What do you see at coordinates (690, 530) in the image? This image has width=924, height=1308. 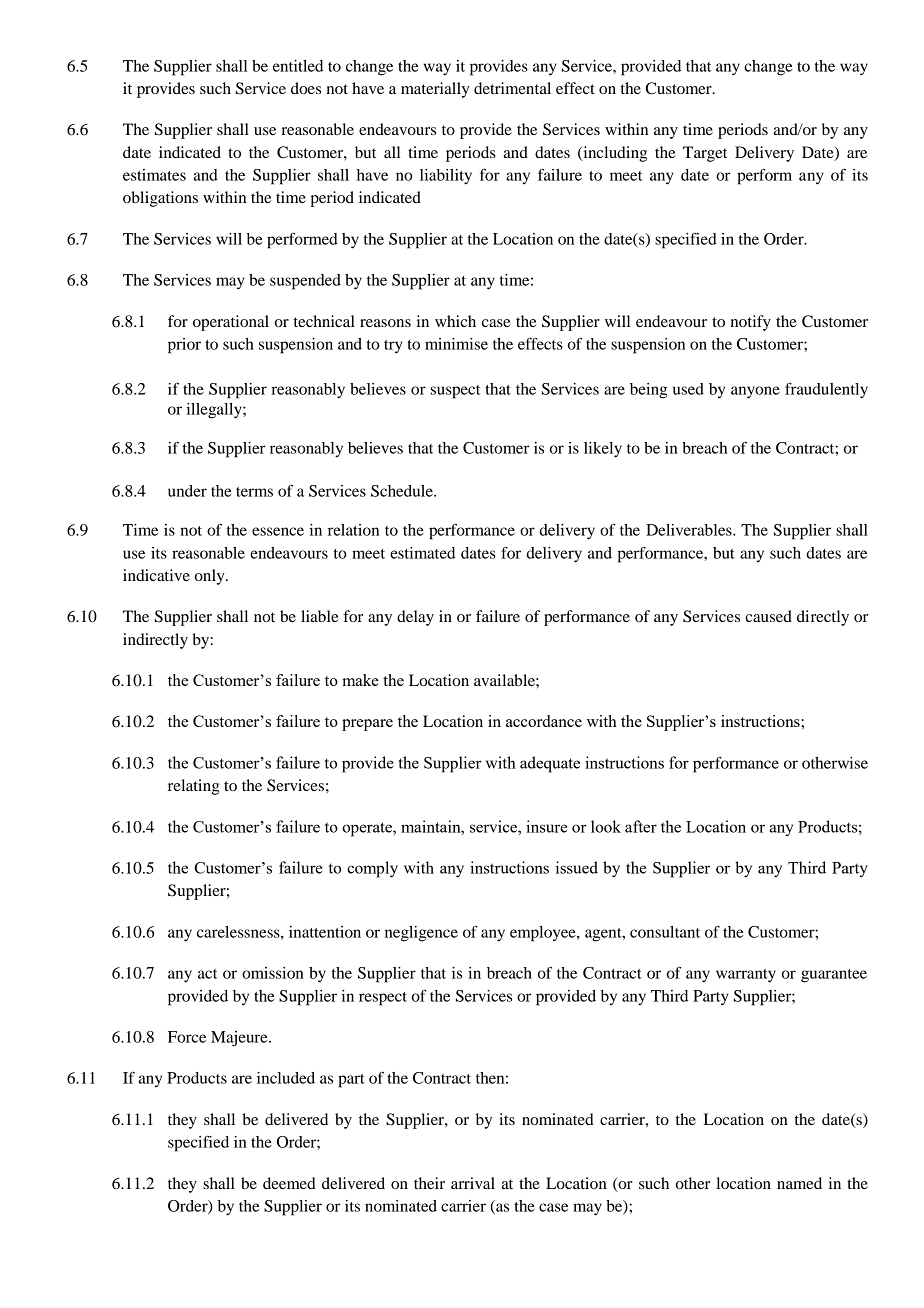 I see `Deliverables` at bounding box center [690, 530].
